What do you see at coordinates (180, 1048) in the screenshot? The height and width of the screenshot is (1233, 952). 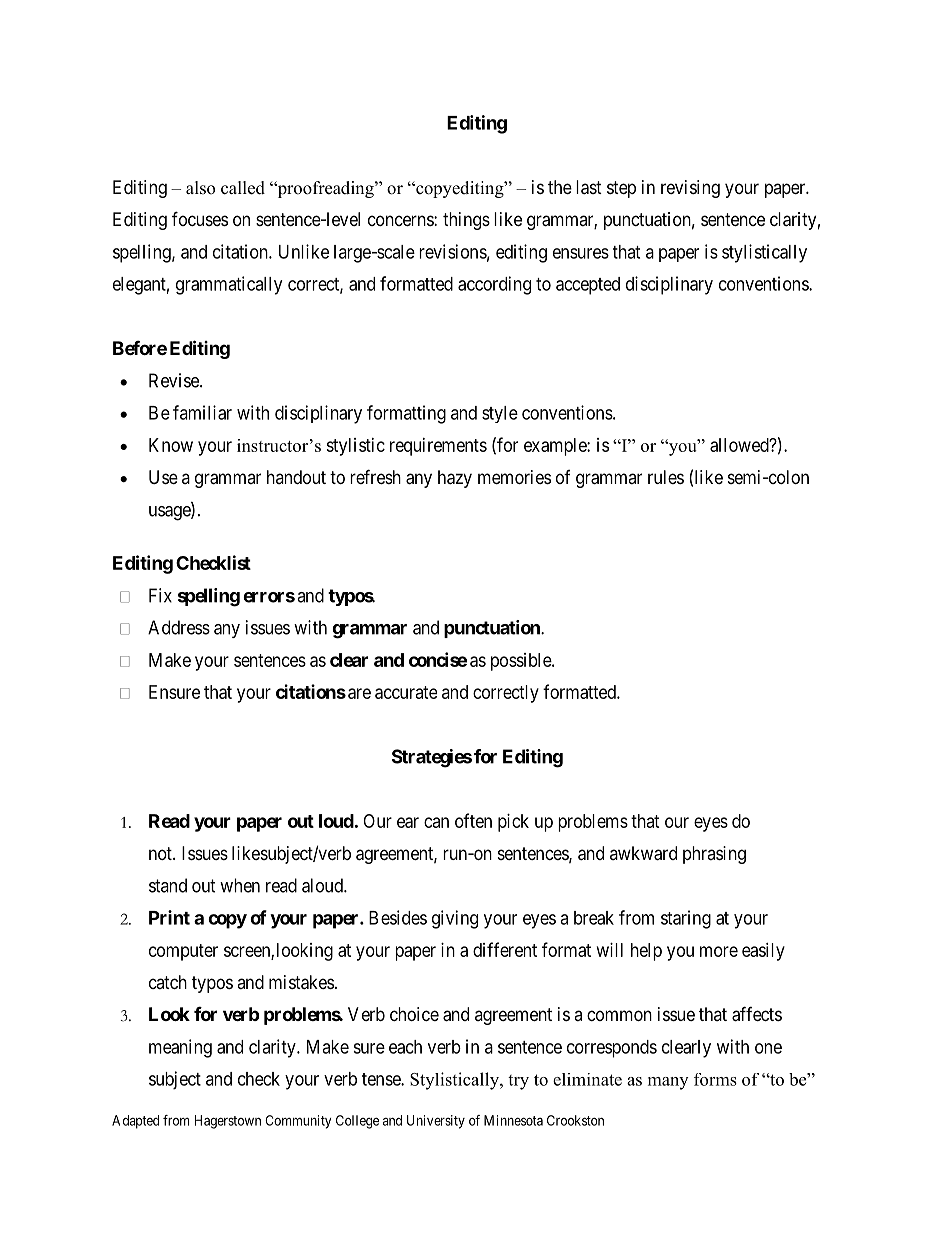 I see `meaning` at bounding box center [180, 1048].
